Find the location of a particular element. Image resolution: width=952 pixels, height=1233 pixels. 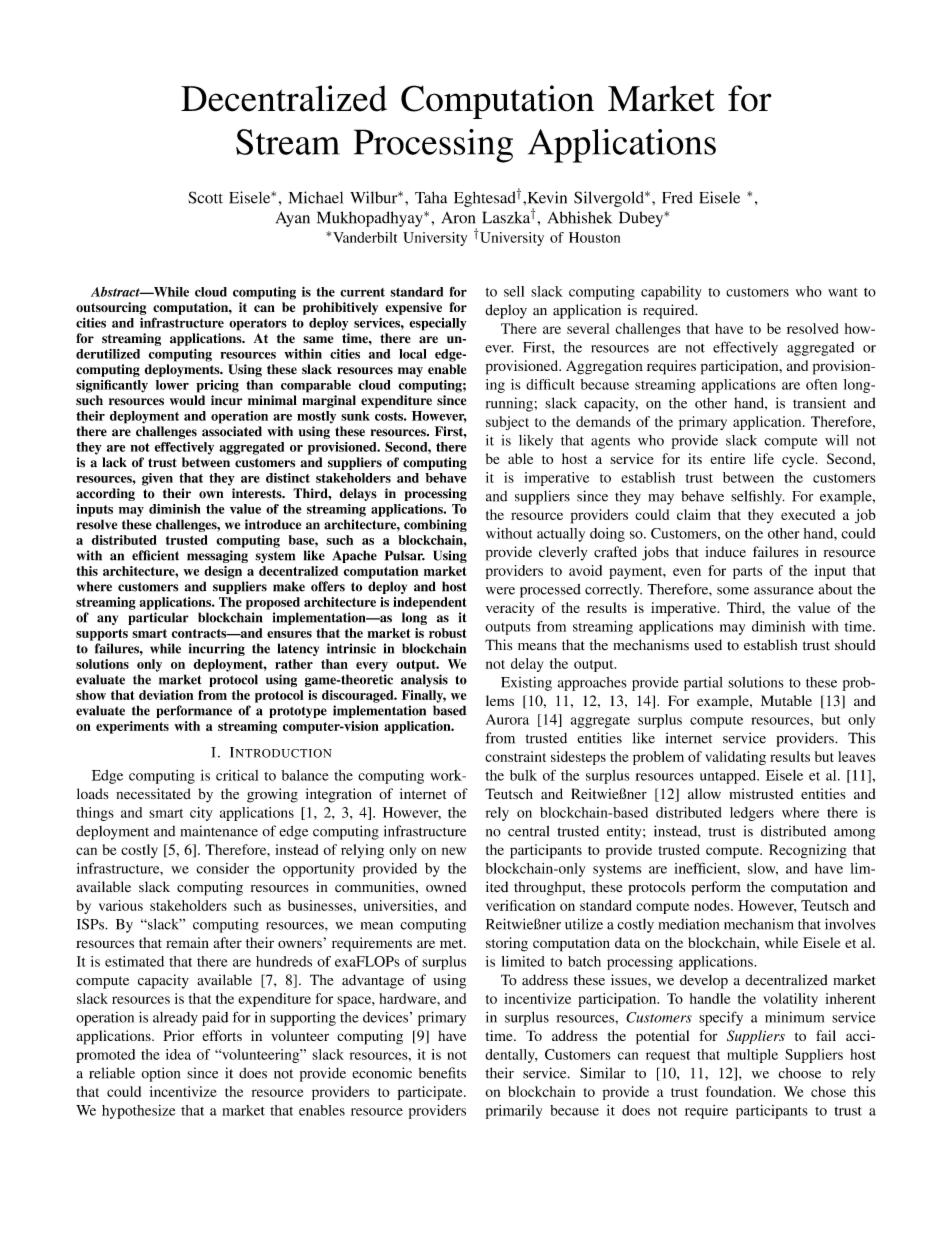

Aron is located at coordinates (458, 218).
